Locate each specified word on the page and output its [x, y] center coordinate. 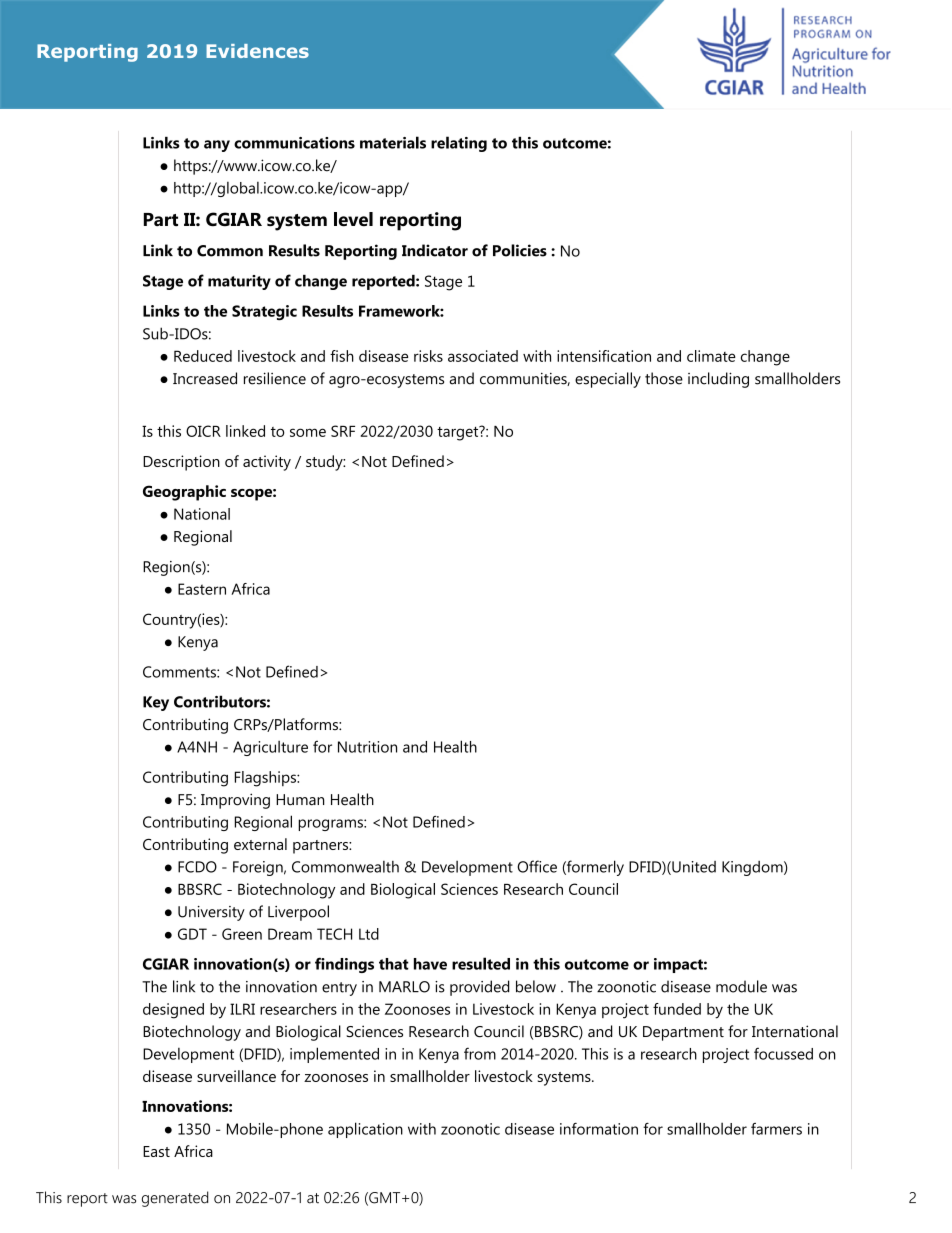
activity [267, 463]
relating [459, 144]
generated [175, 1199]
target [459, 433]
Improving [235, 801]
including [718, 380]
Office [537, 866]
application [365, 1130]
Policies [520, 250]
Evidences [257, 51]
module [741, 986]
